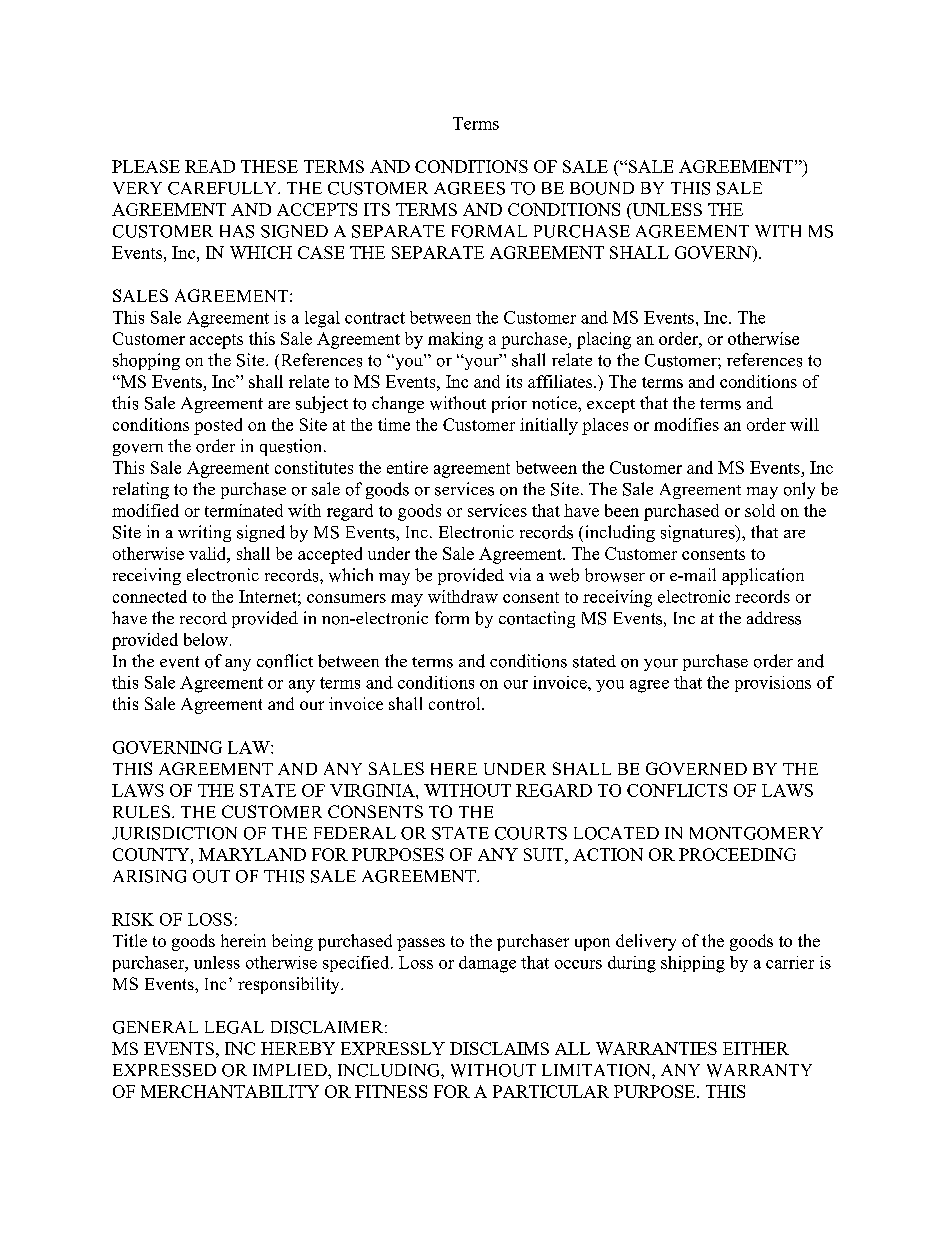 This screenshot has height=1233, width=952. I want to click on placing, so click(604, 340).
